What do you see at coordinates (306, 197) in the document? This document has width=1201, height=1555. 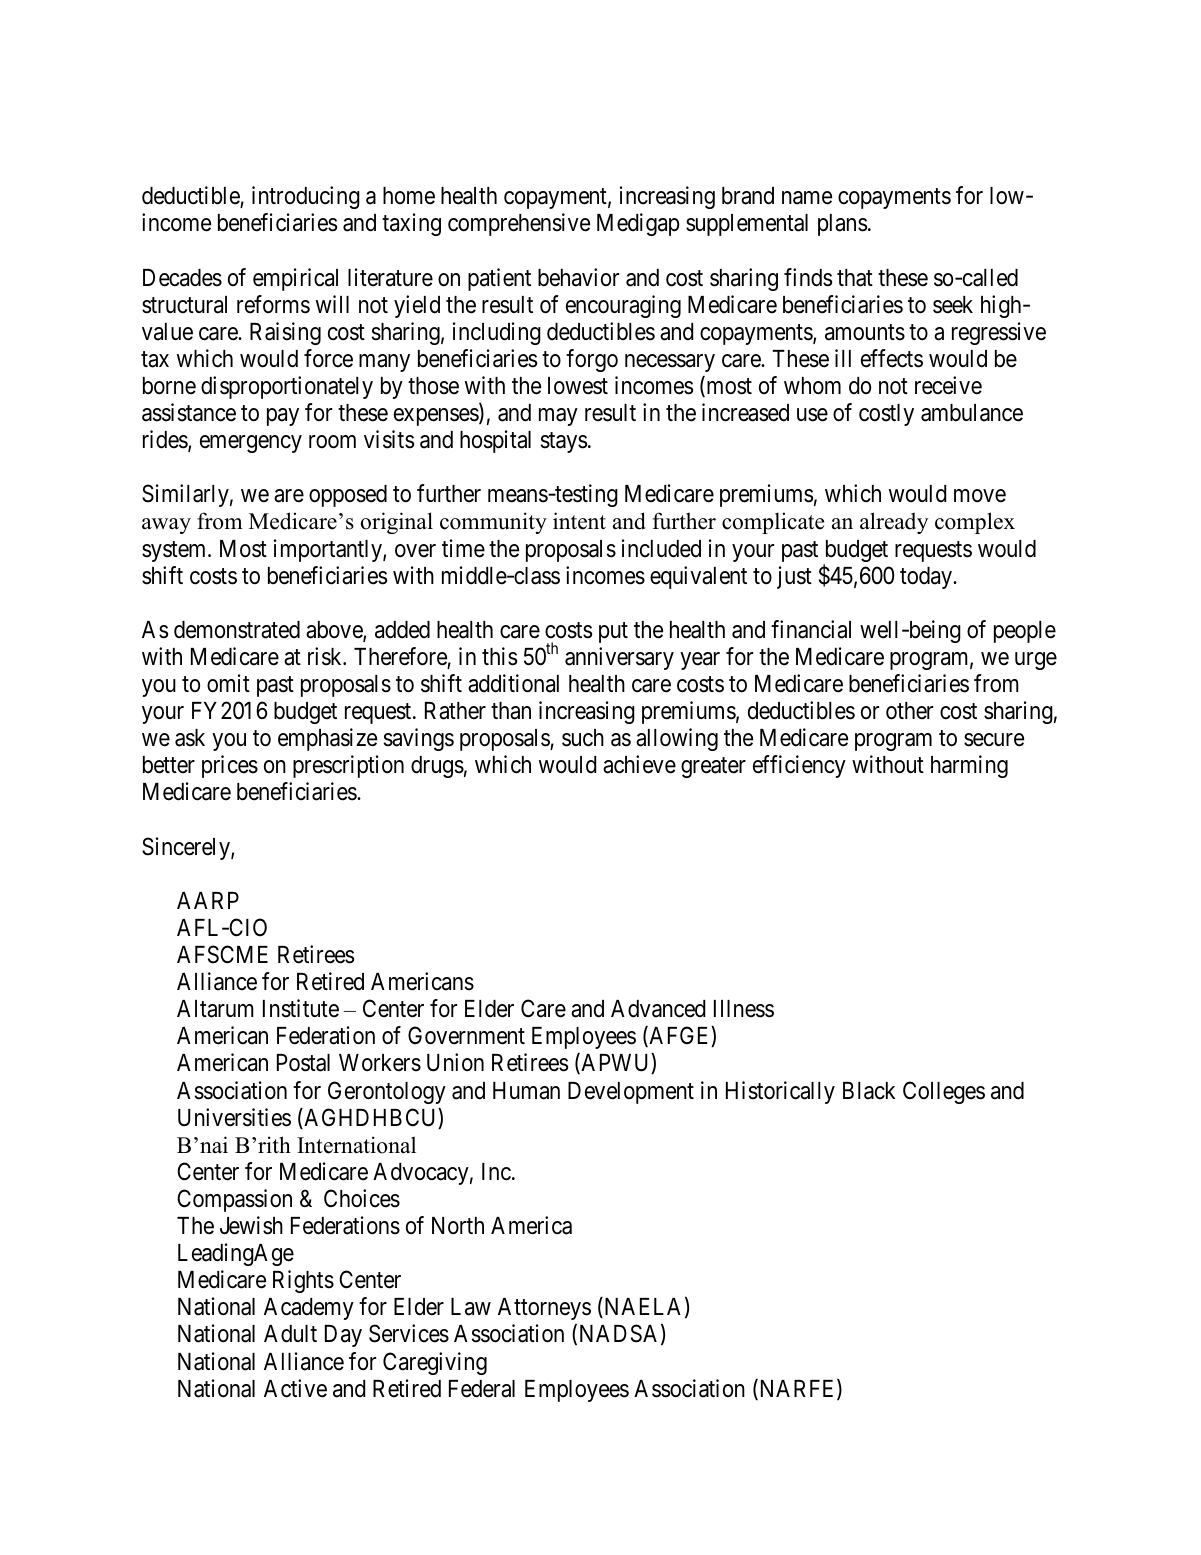 I see `introducing` at bounding box center [306, 197].
